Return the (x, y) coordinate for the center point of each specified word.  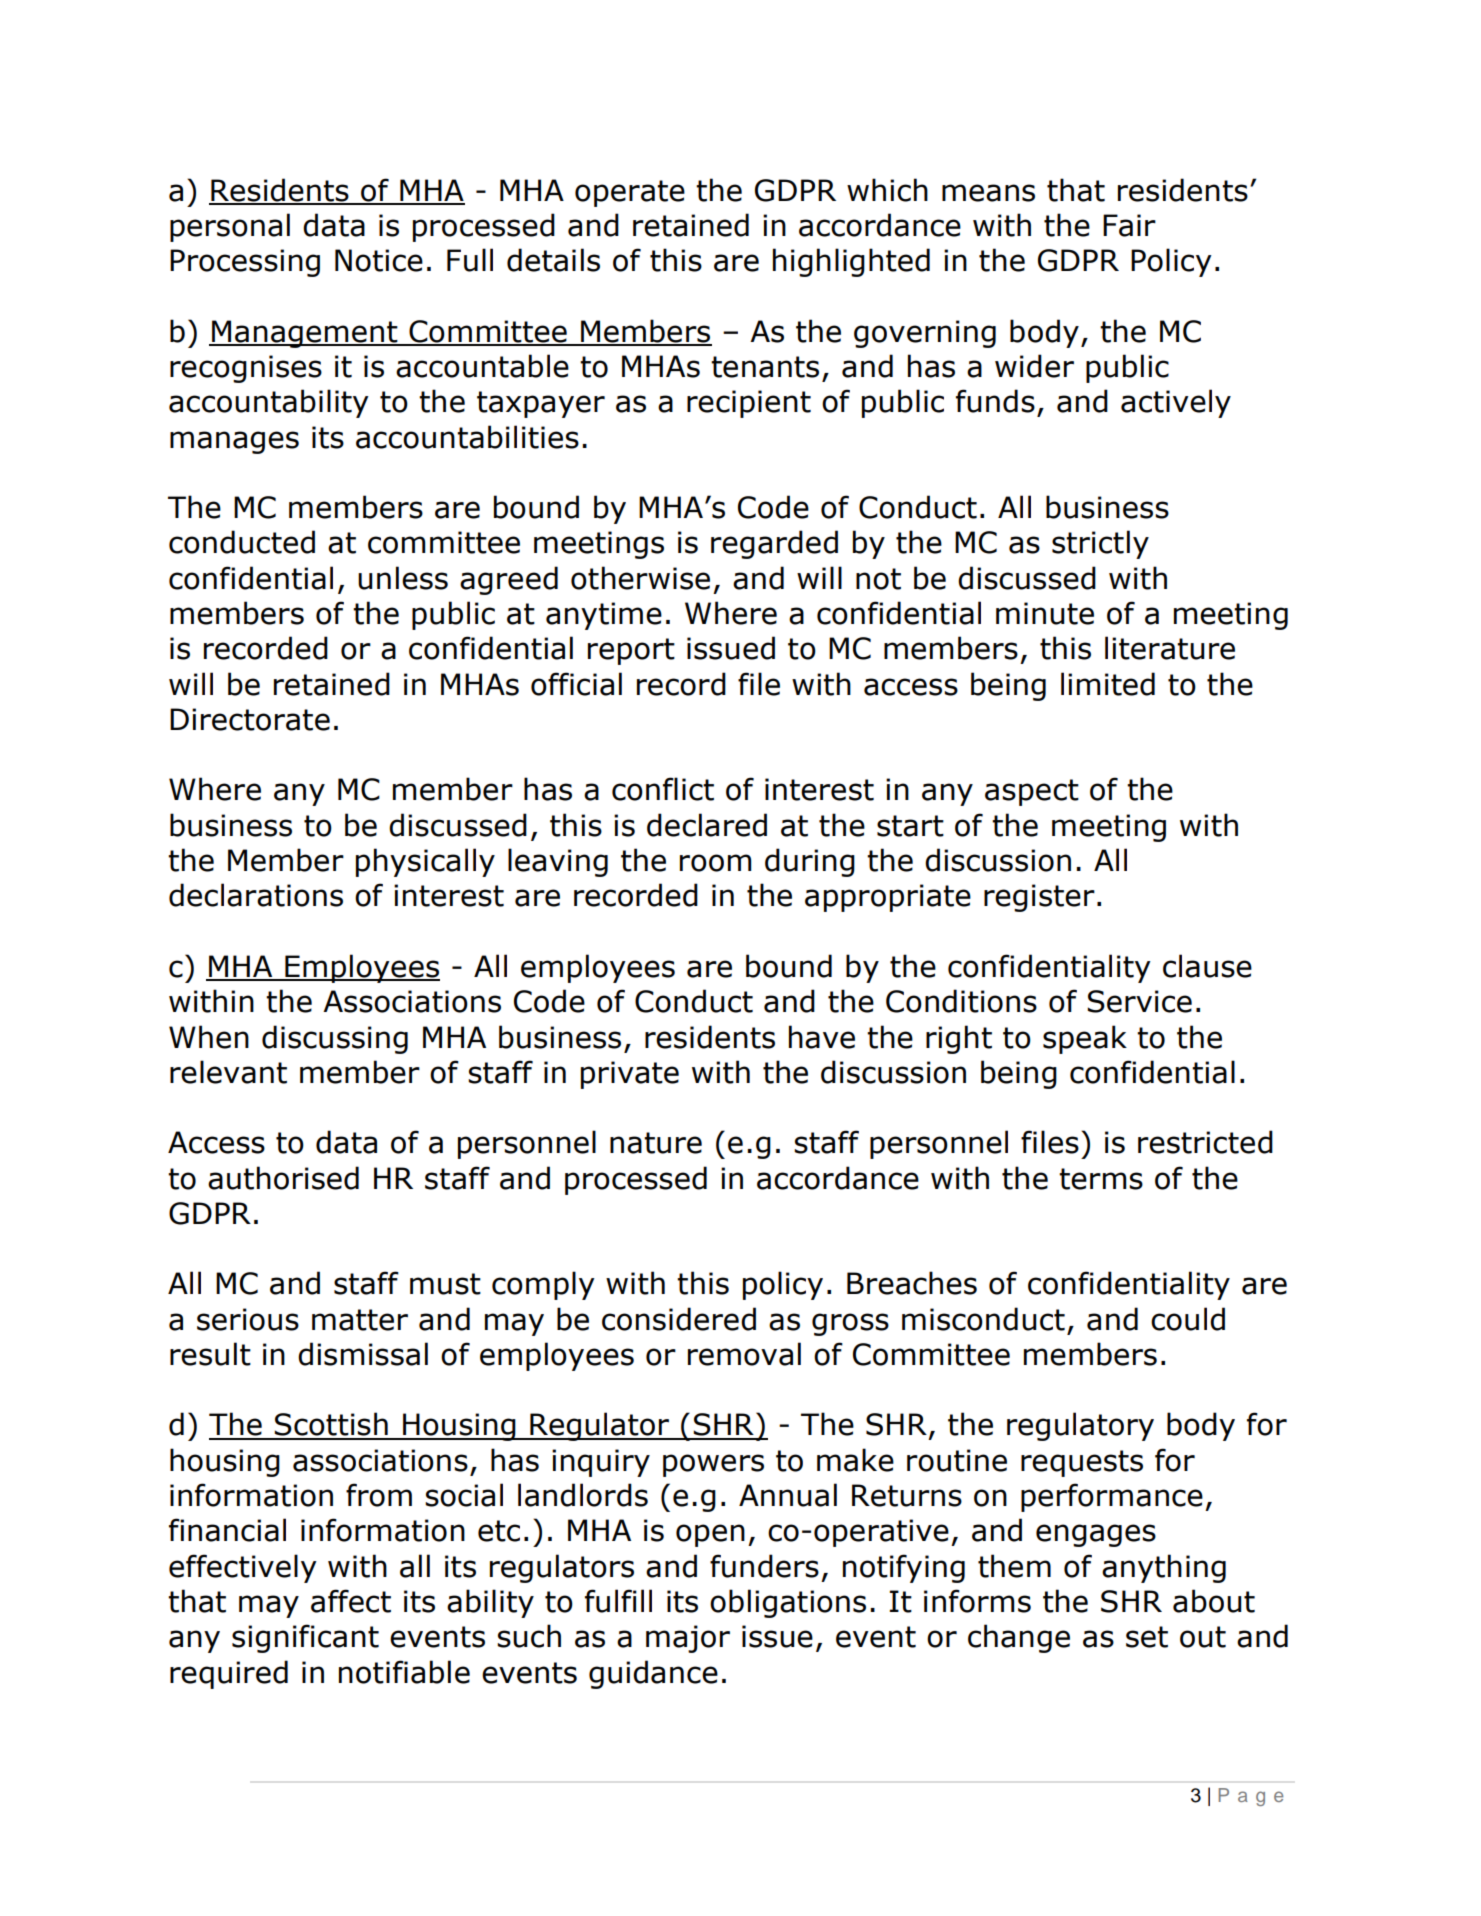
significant (305, 1638)
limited (1108, 684)
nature (656, 1143)
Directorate (250, 719)
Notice (379, 260)
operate (630, 193)
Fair (1129, 225)
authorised (283, 1178)
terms (1101, 1179)
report (631, 651)
